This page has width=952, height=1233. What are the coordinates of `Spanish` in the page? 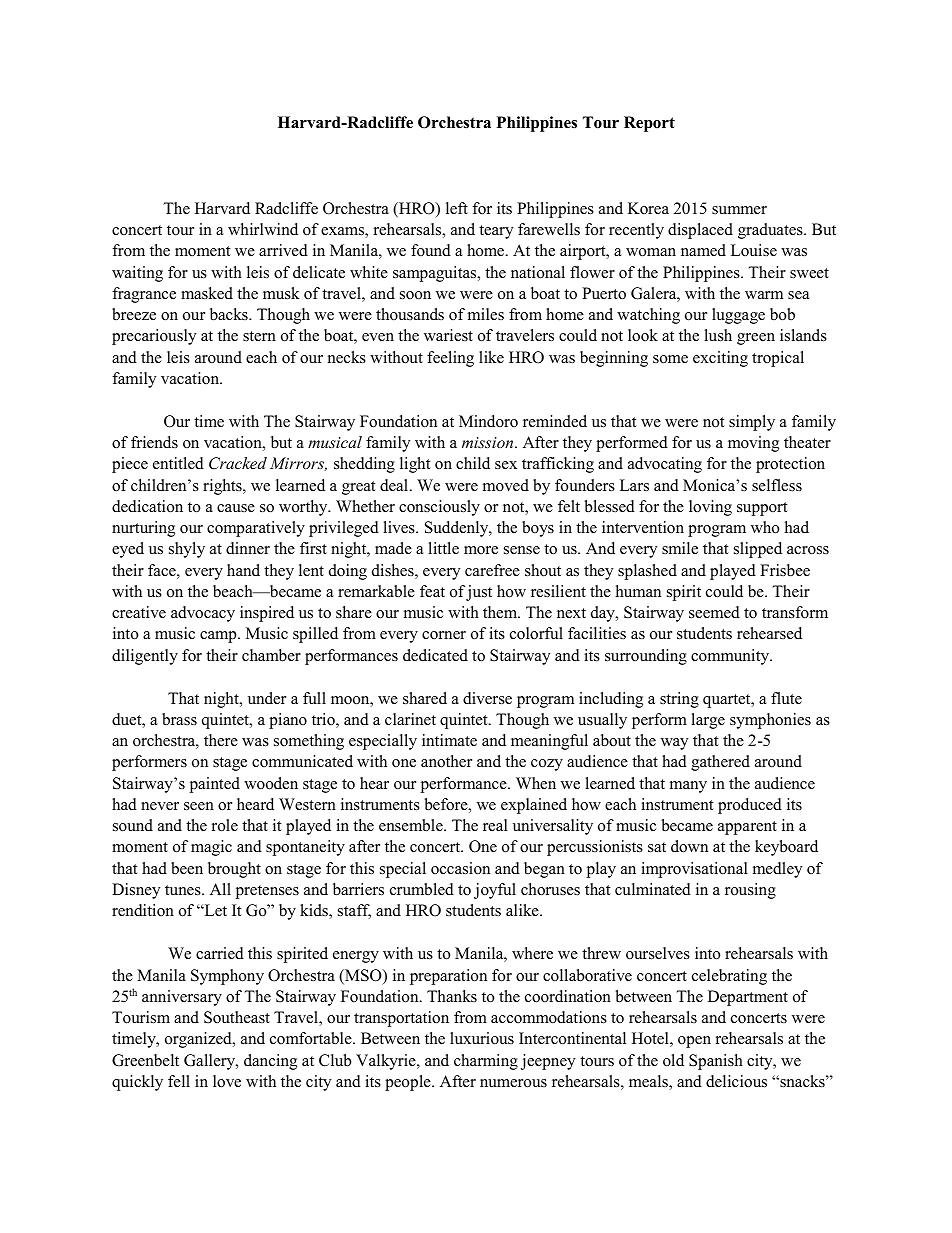 It's located at (716, 1062).
